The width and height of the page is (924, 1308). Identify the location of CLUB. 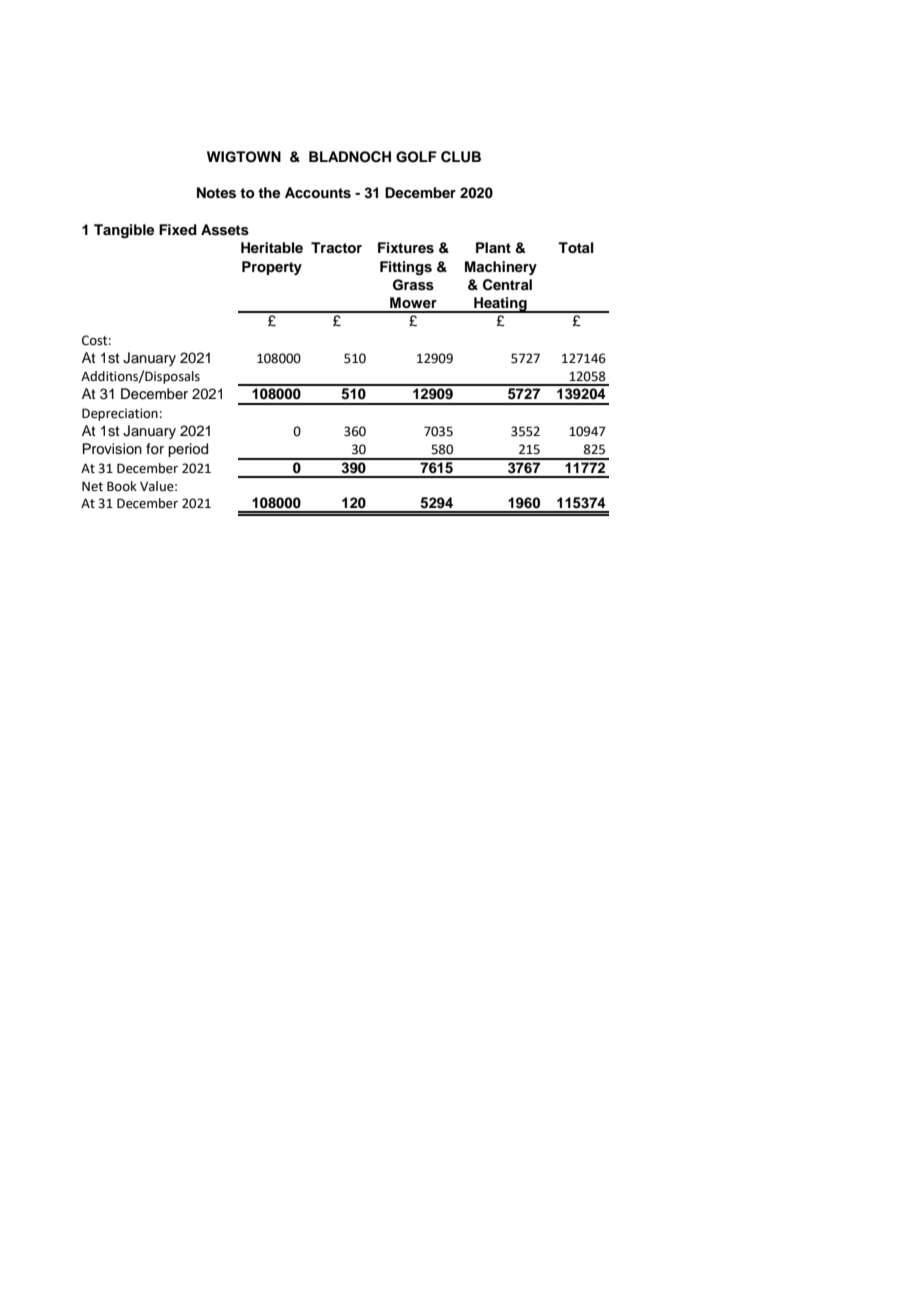
(461, 157).
